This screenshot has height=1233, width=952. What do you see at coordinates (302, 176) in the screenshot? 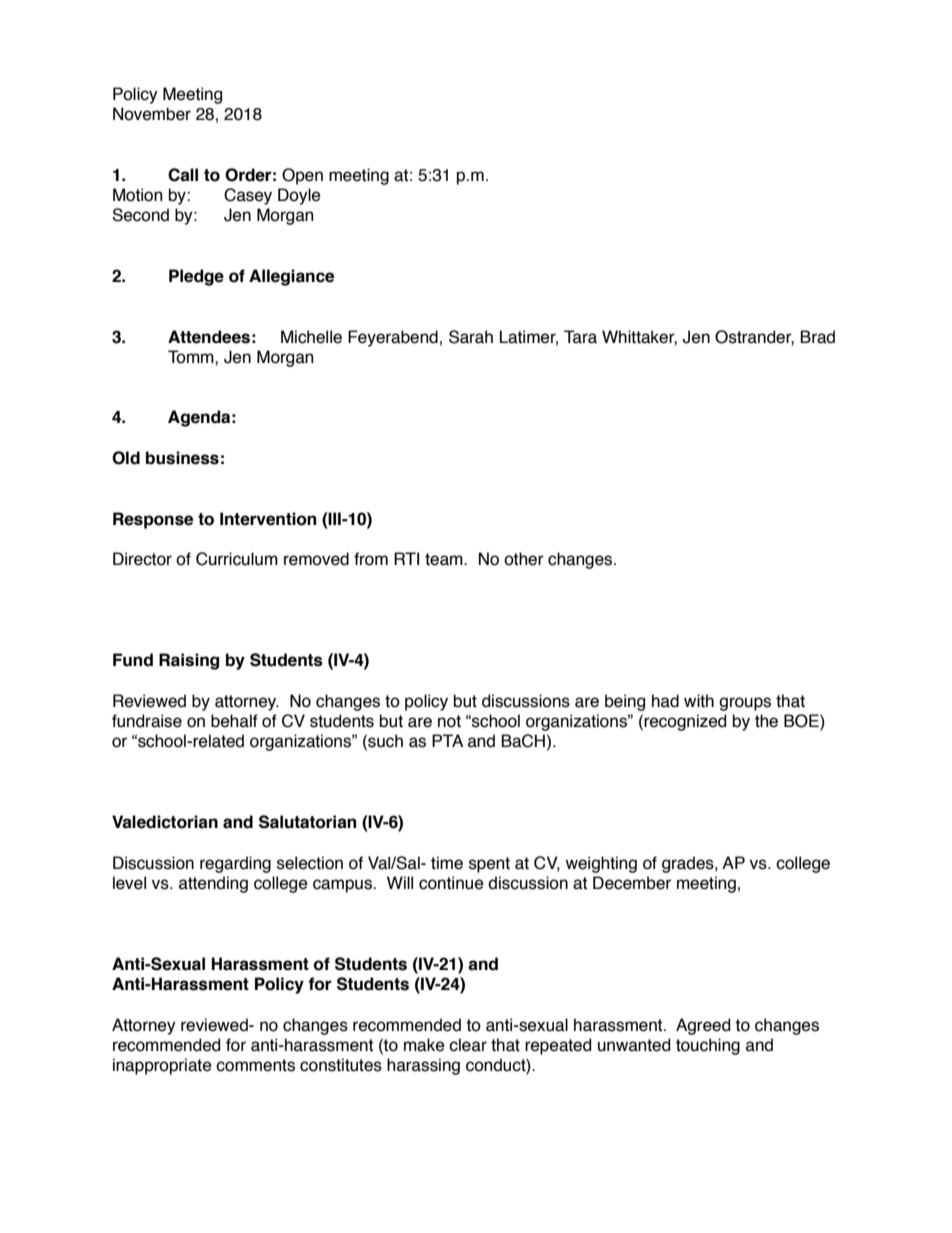
I see `Open` at bounding box center [302, 176].
